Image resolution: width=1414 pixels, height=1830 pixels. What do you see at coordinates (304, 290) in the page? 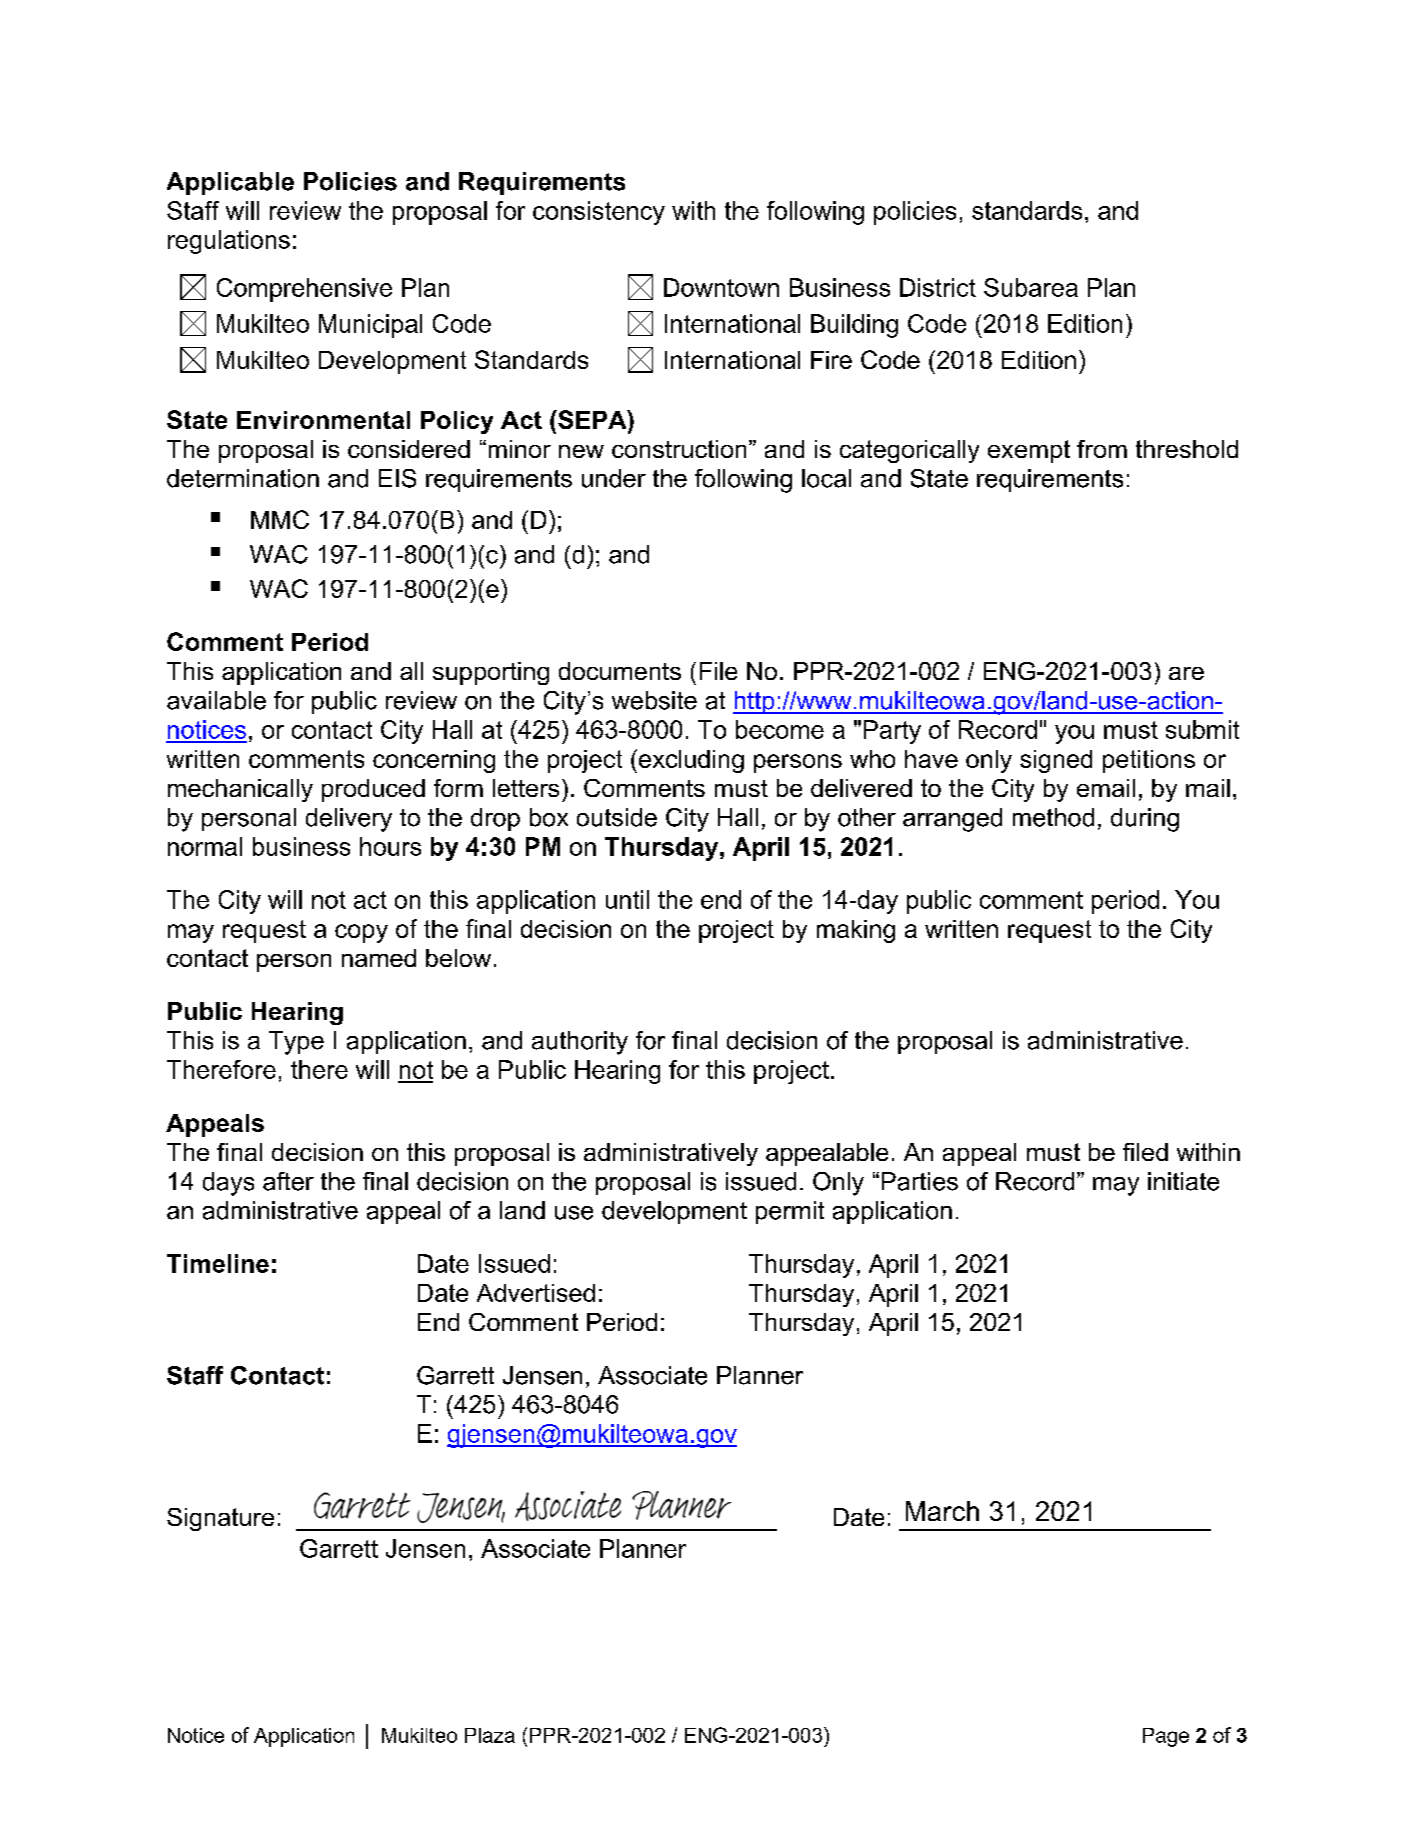
I see `Comprehensive` at bounding box center [304, 290].
